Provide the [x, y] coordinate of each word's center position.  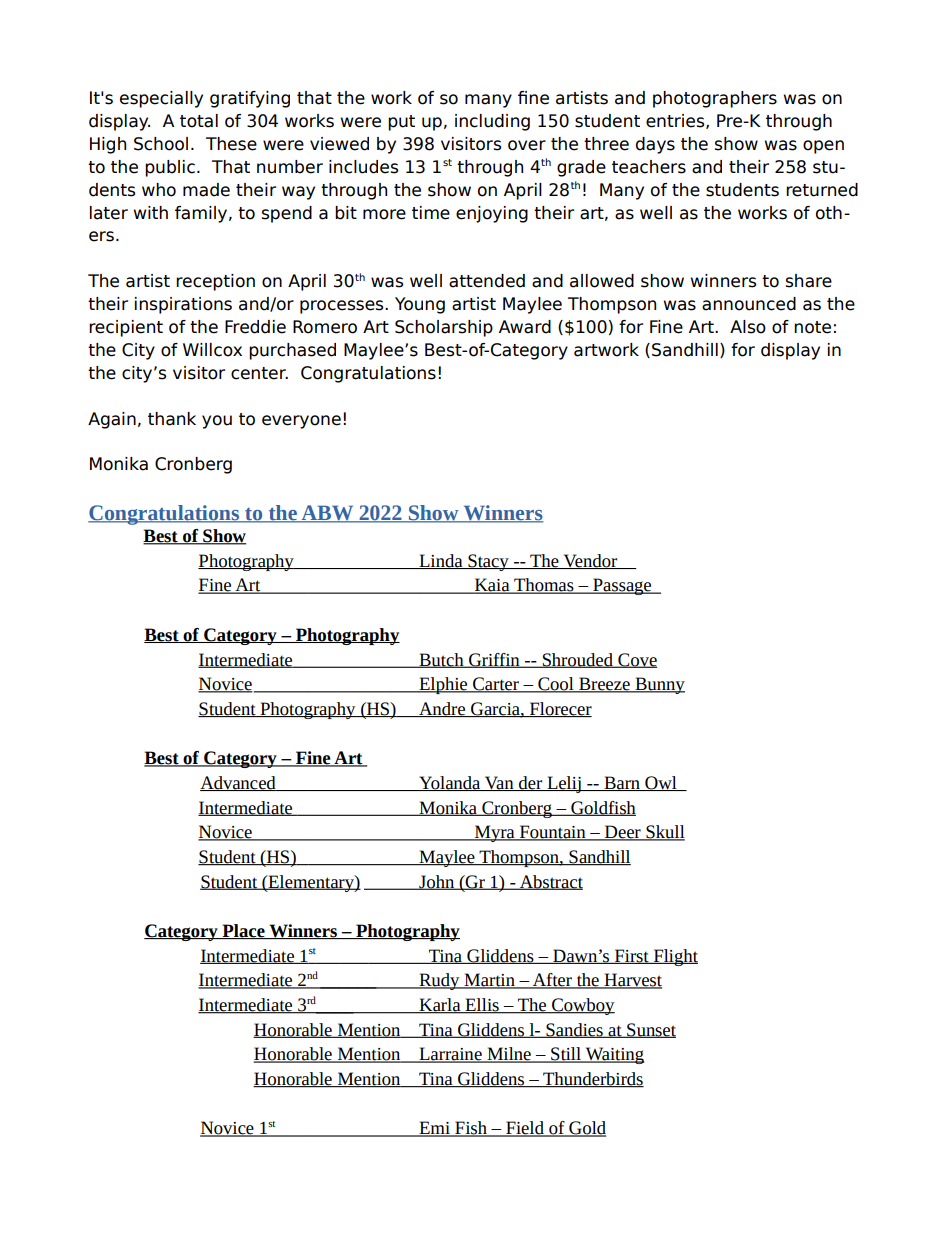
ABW [327, 514]
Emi [434, 1129]
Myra [495, 833]
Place [243, 931]
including [492, 122]
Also [748, 327]
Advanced [239, 783]
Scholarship [444, 328]
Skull [664, 833]
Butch [441, 660]
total [199, 121]
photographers [715, 99]
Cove [636, 660]
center [259, 373]
